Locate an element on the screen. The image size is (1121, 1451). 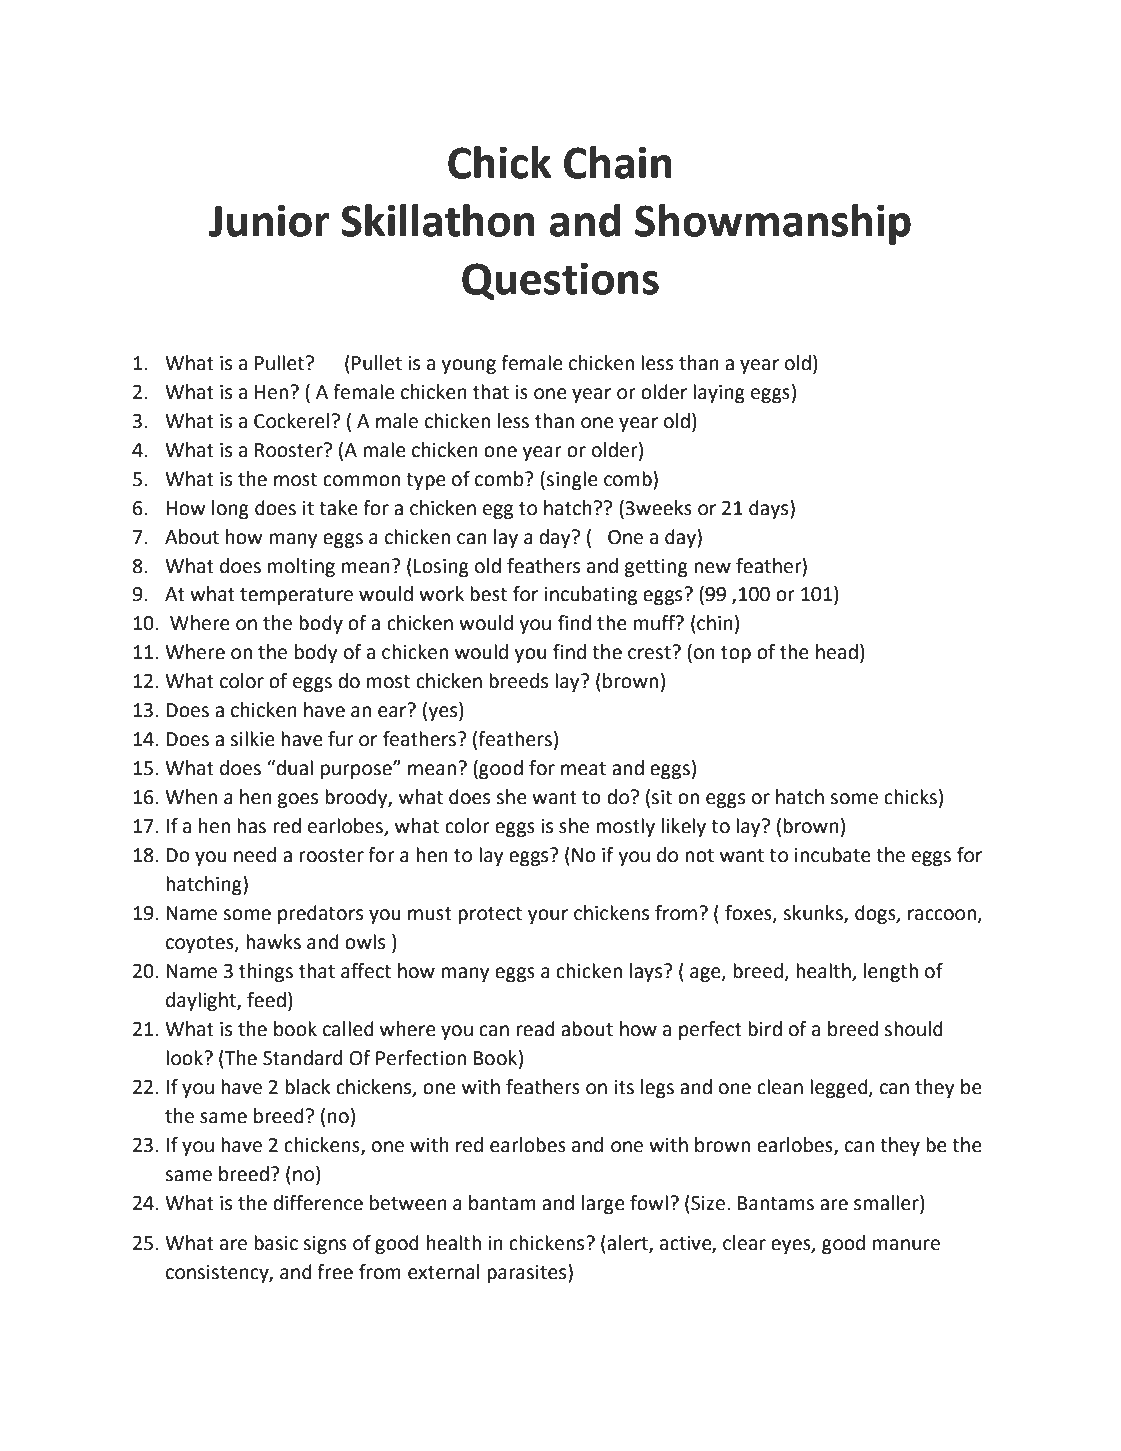
meat is located at coordinates (583, 769).
